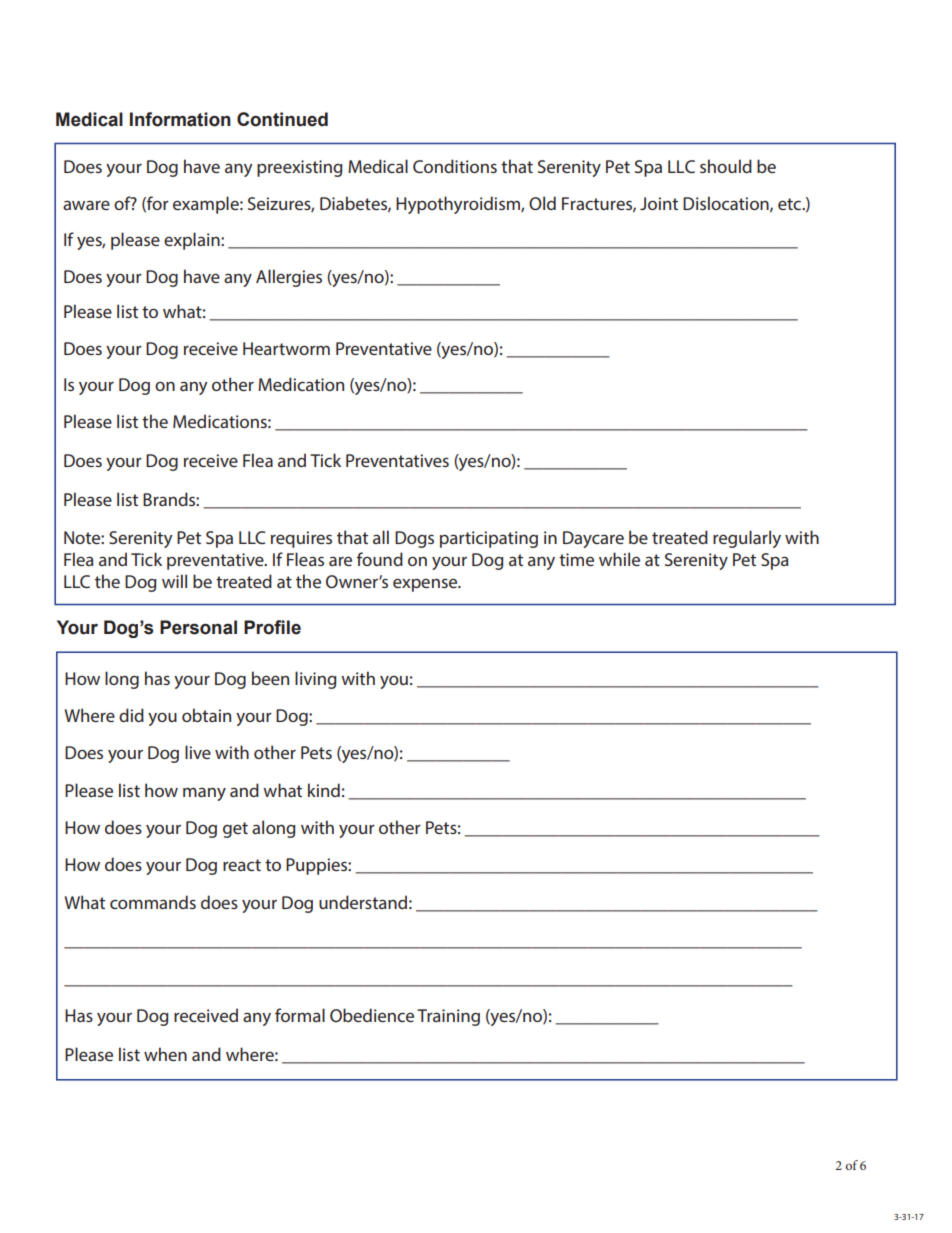 This image has width=952, height=1233. What do you see at coordinates (726, 166) in the image?
I see `should` at bounding box center [726, 166].
